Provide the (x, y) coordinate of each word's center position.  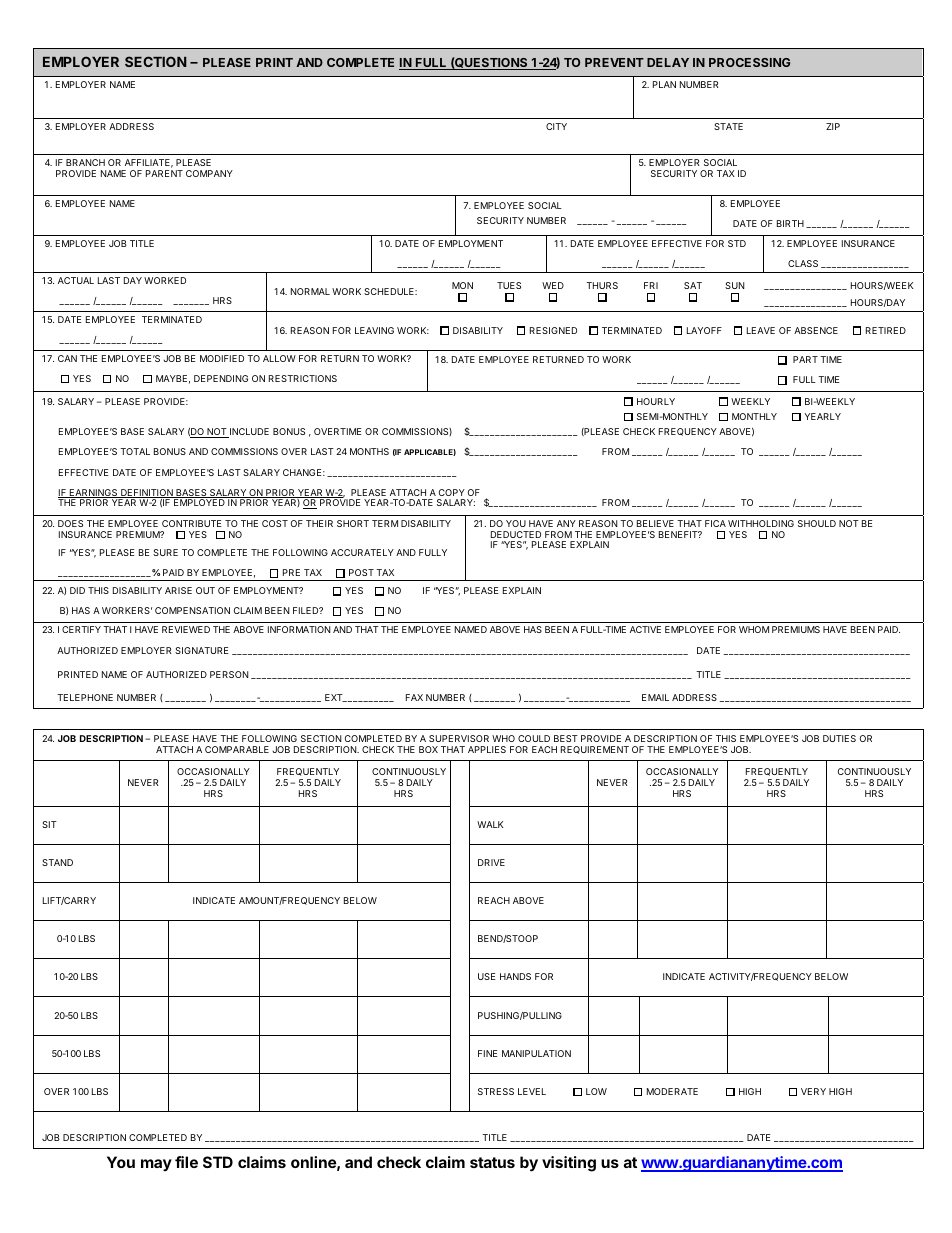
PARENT (164, 173)
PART (805, 359)
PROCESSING (749, 62)
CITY (556, 126)
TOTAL (135, 451)
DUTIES (839, 738)
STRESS (496, 1091)
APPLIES (487, 749)
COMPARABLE (237, 749)
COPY (452, 492)
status (492, 1162)
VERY (813, 1091)
